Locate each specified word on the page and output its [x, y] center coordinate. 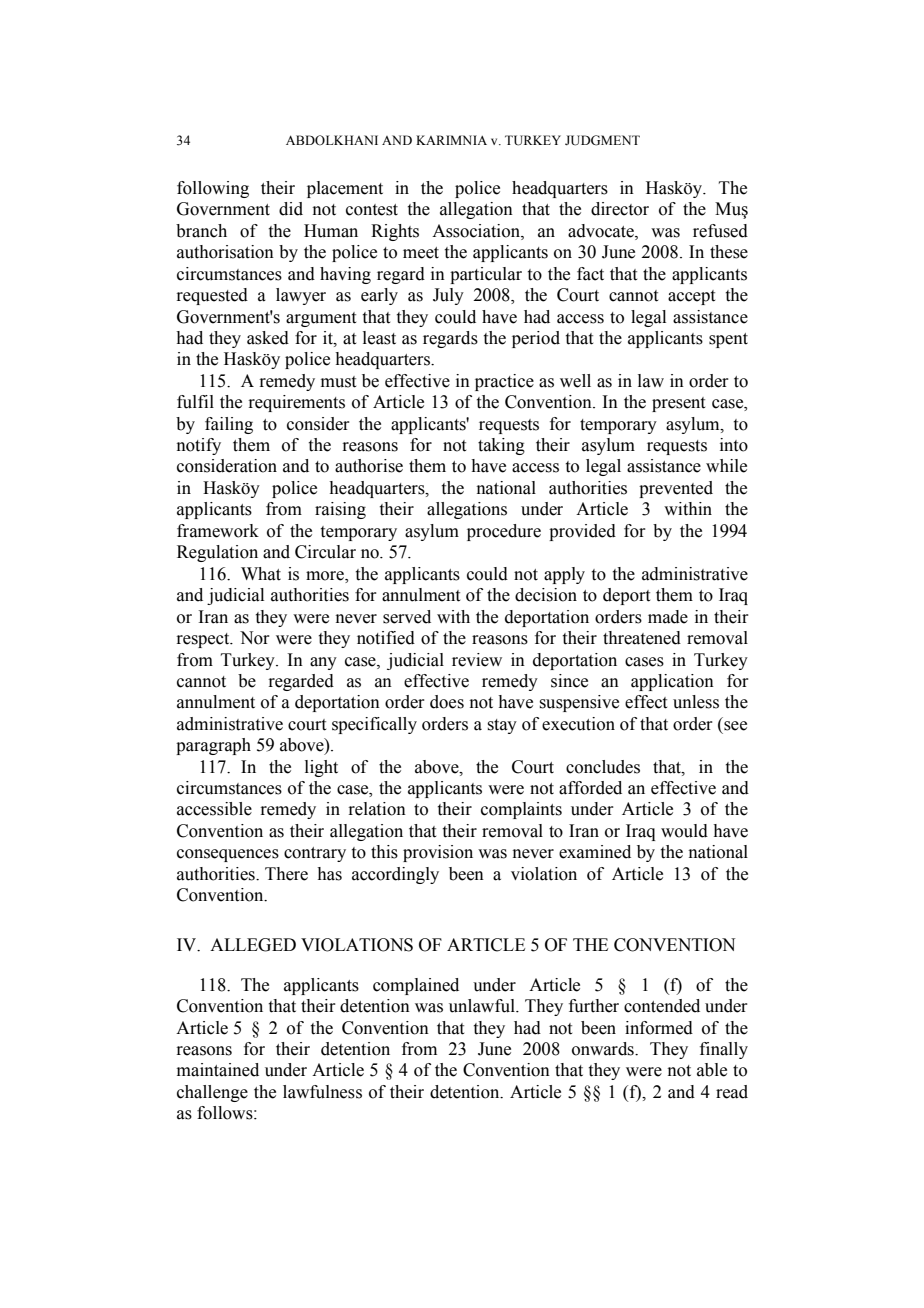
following [213, 189]
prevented [676, 489]
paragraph [213, 746]
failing [229, 425]
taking [501, 446]
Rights [395, 232]
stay [502, 726]
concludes [603, 767]
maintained [218, 1070]
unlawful [483, 1006]
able [712, 1070]
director [620, 209]
